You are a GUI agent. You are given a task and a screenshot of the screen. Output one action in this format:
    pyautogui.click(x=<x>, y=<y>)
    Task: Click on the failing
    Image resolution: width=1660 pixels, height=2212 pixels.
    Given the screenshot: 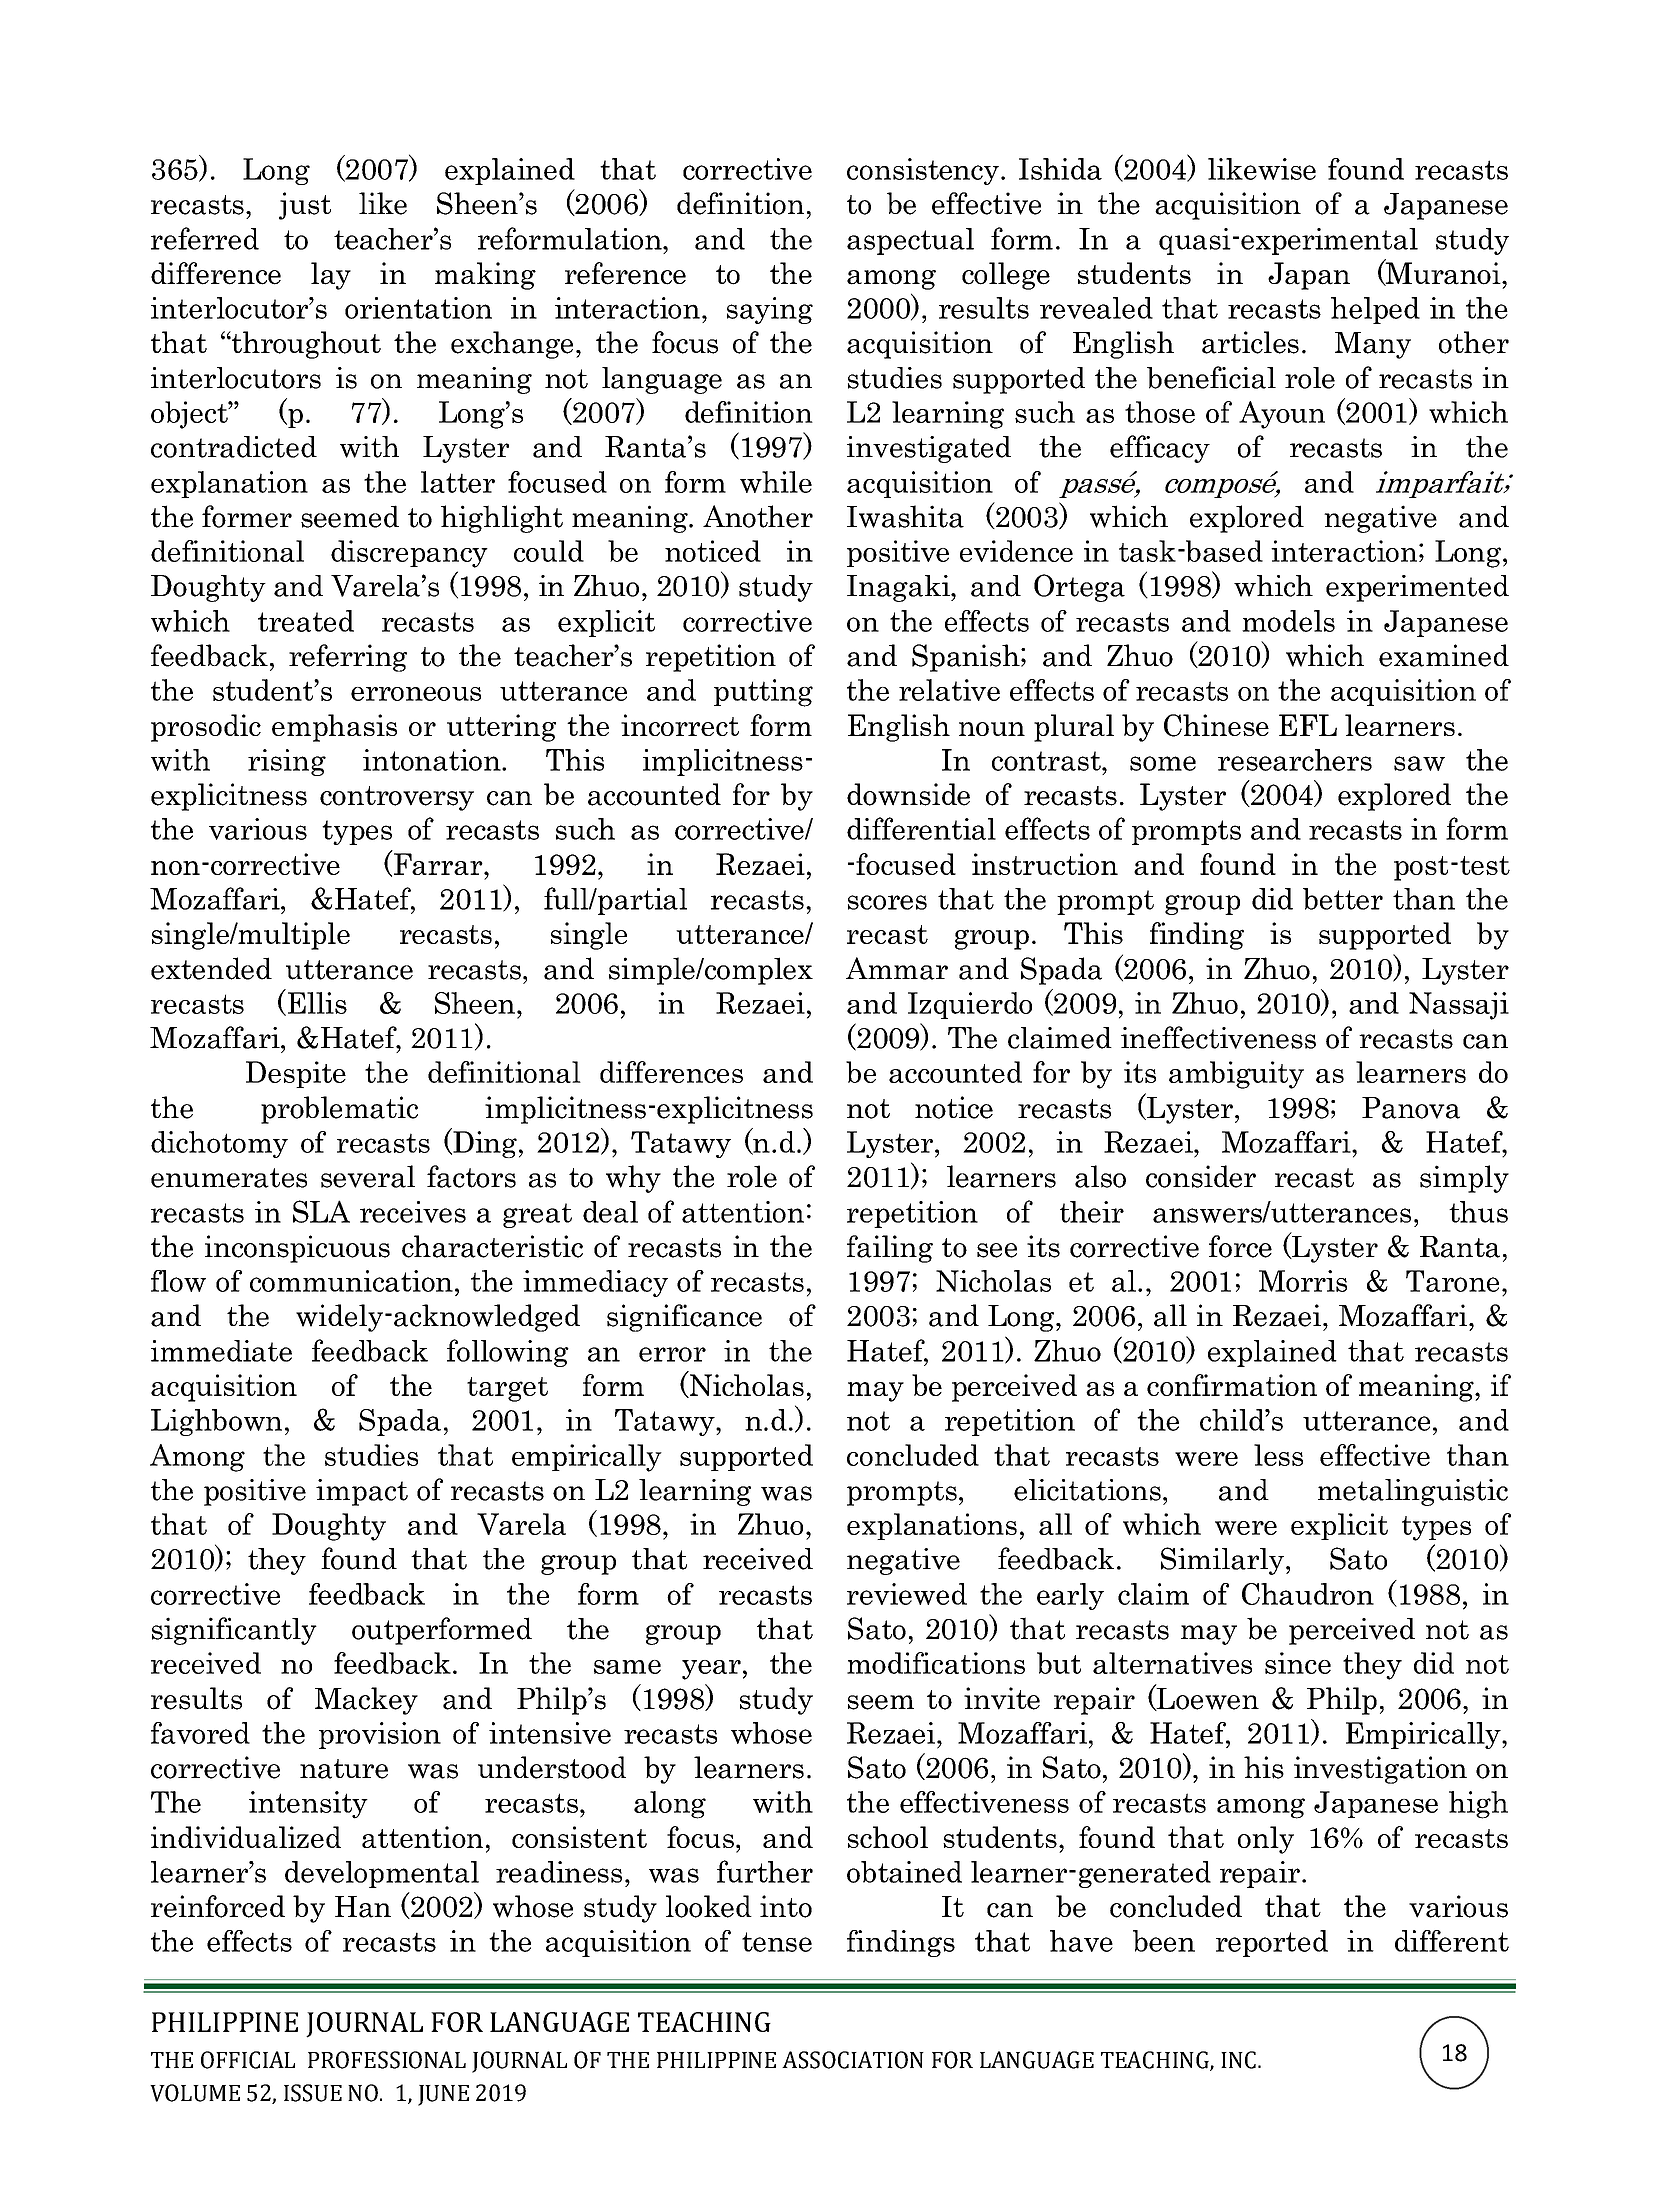 What is the action you would take?
    pyautogui.click(x=890, y=1249)
